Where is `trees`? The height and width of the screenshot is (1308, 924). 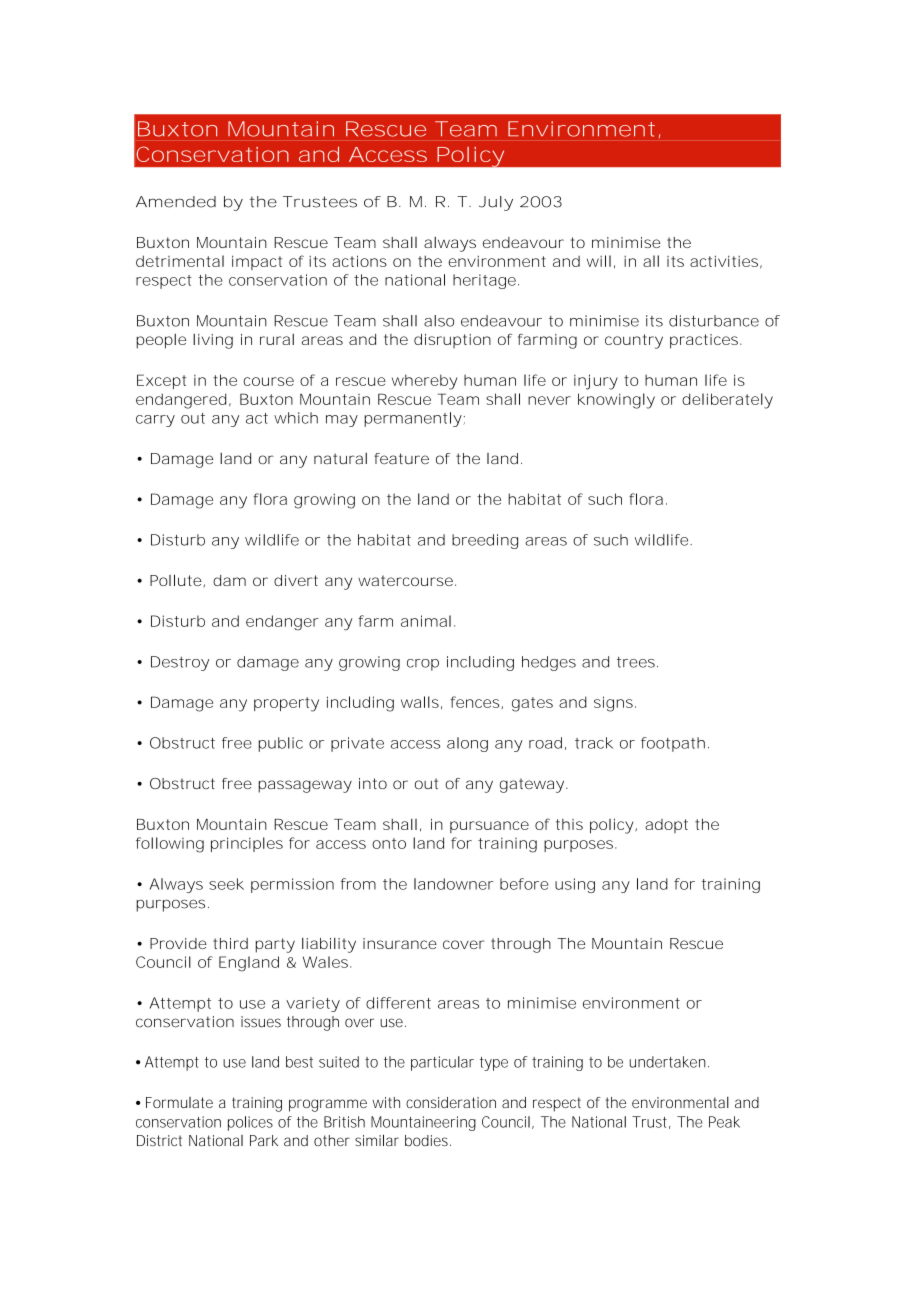 trees is located at coordinates (636, 662).
